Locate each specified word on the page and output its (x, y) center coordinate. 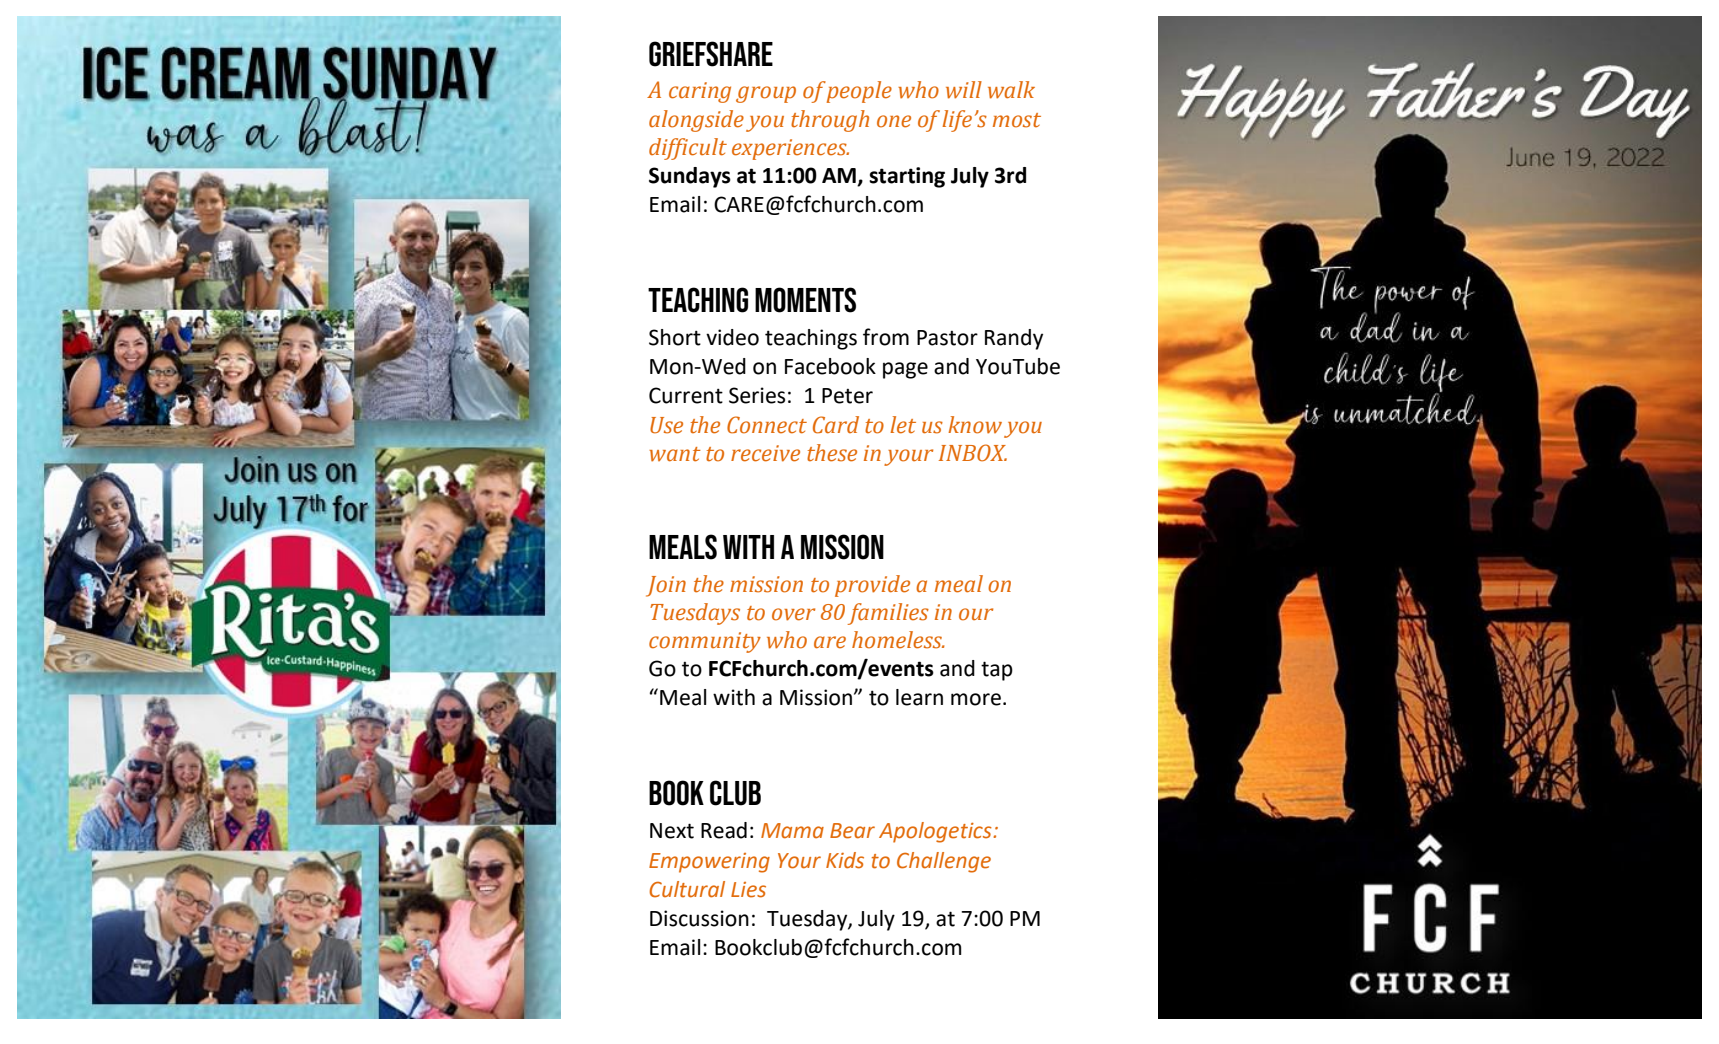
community (705, 642)
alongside (696, 121)
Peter (847, 396)
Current (686, 395)
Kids (845, 860)
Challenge (944, 862)
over (793, 614)
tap (997, 671)
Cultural (687, 889)
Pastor (947, 338)
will (964, 90)
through (830, 121)
